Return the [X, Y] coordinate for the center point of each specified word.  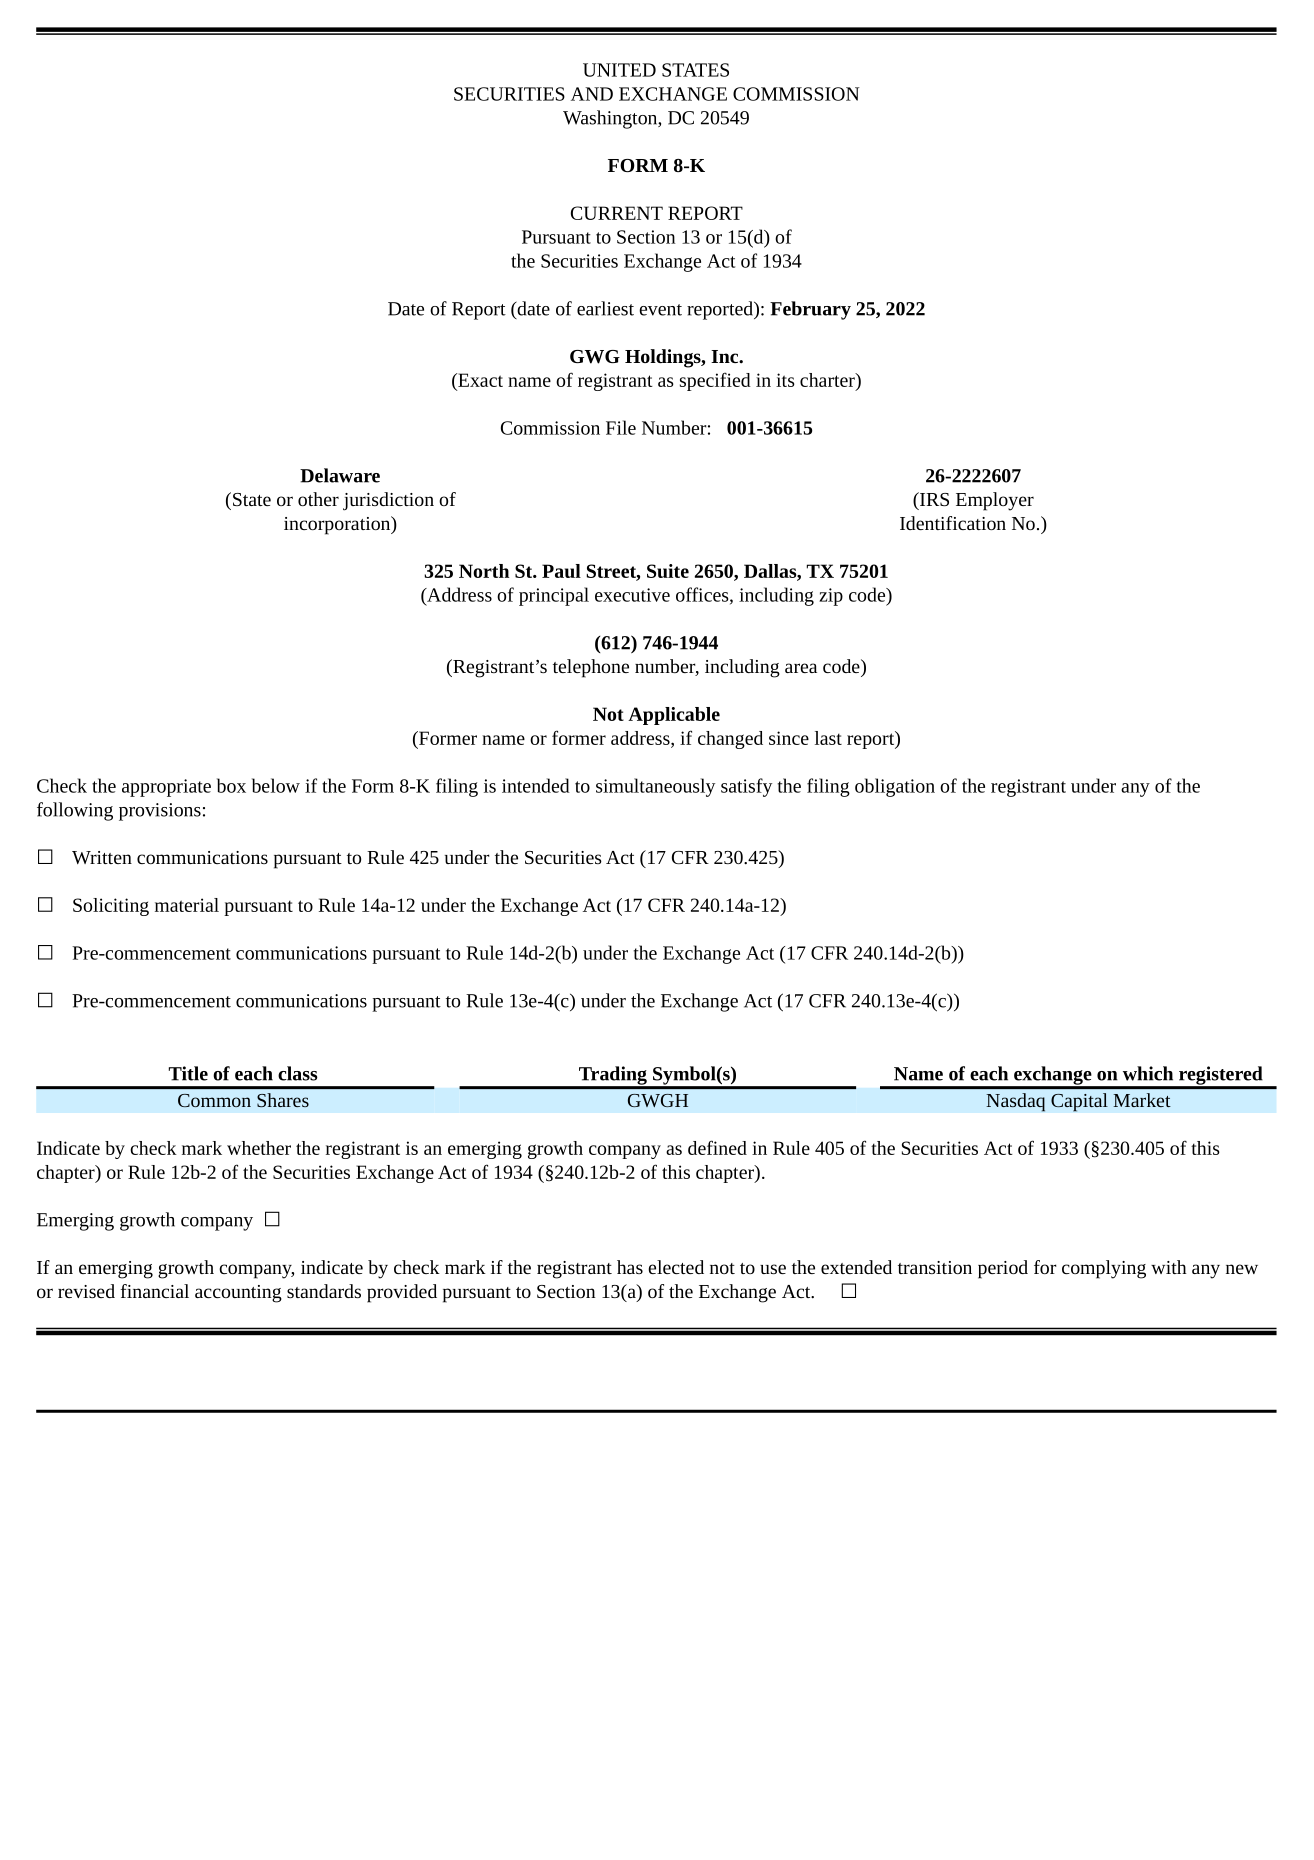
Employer [995, 501]
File [621, 427]
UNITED [619, 70]
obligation [895, 787]
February [810, 310]
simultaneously [655, 787]
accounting [238, 1294]
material [187, 905]
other [318, 499]
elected [676, 1267]
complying [1104, 1269]
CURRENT [617, 213]
